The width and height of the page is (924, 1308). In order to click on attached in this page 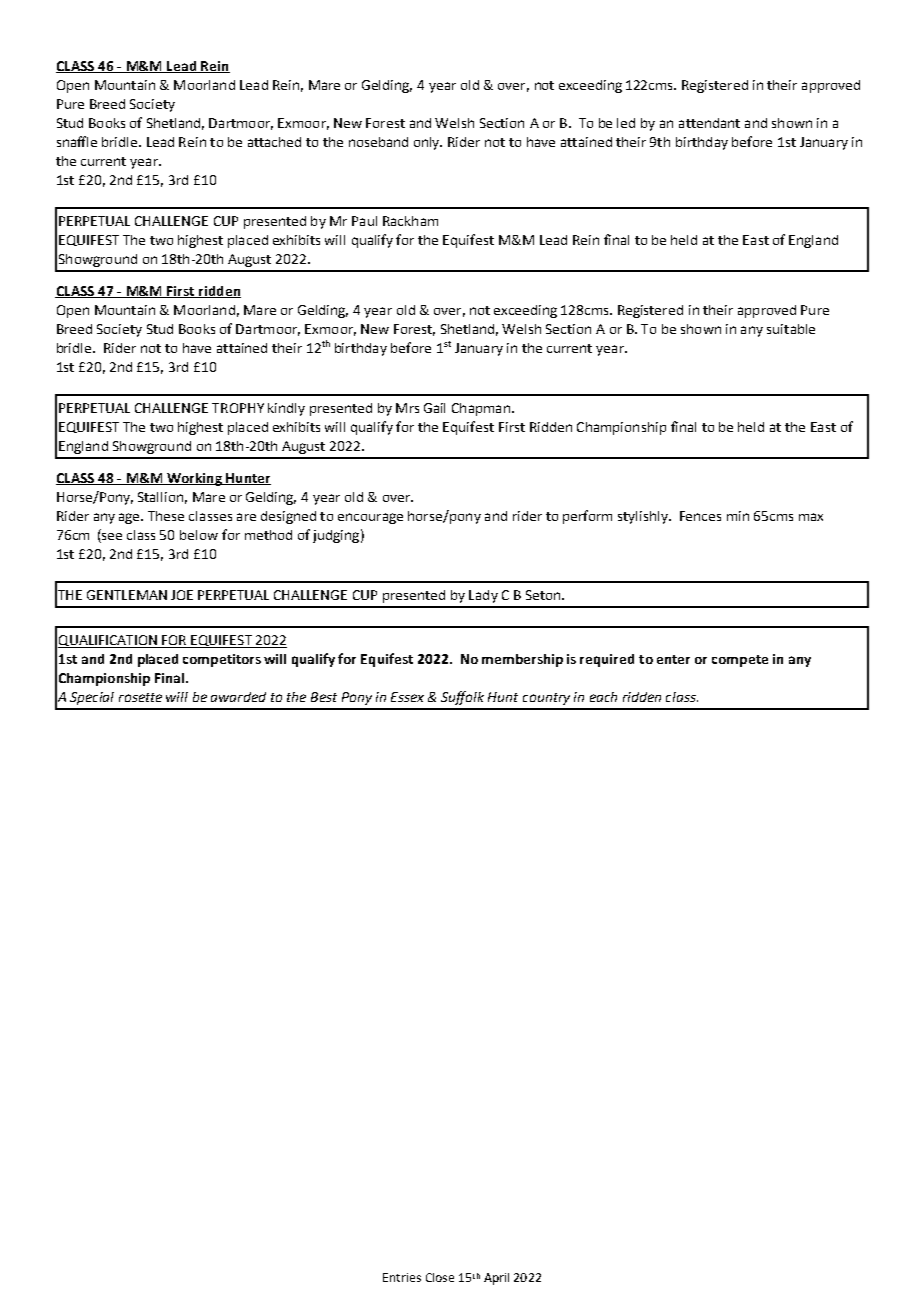, I will do `click(274, 142)`.
